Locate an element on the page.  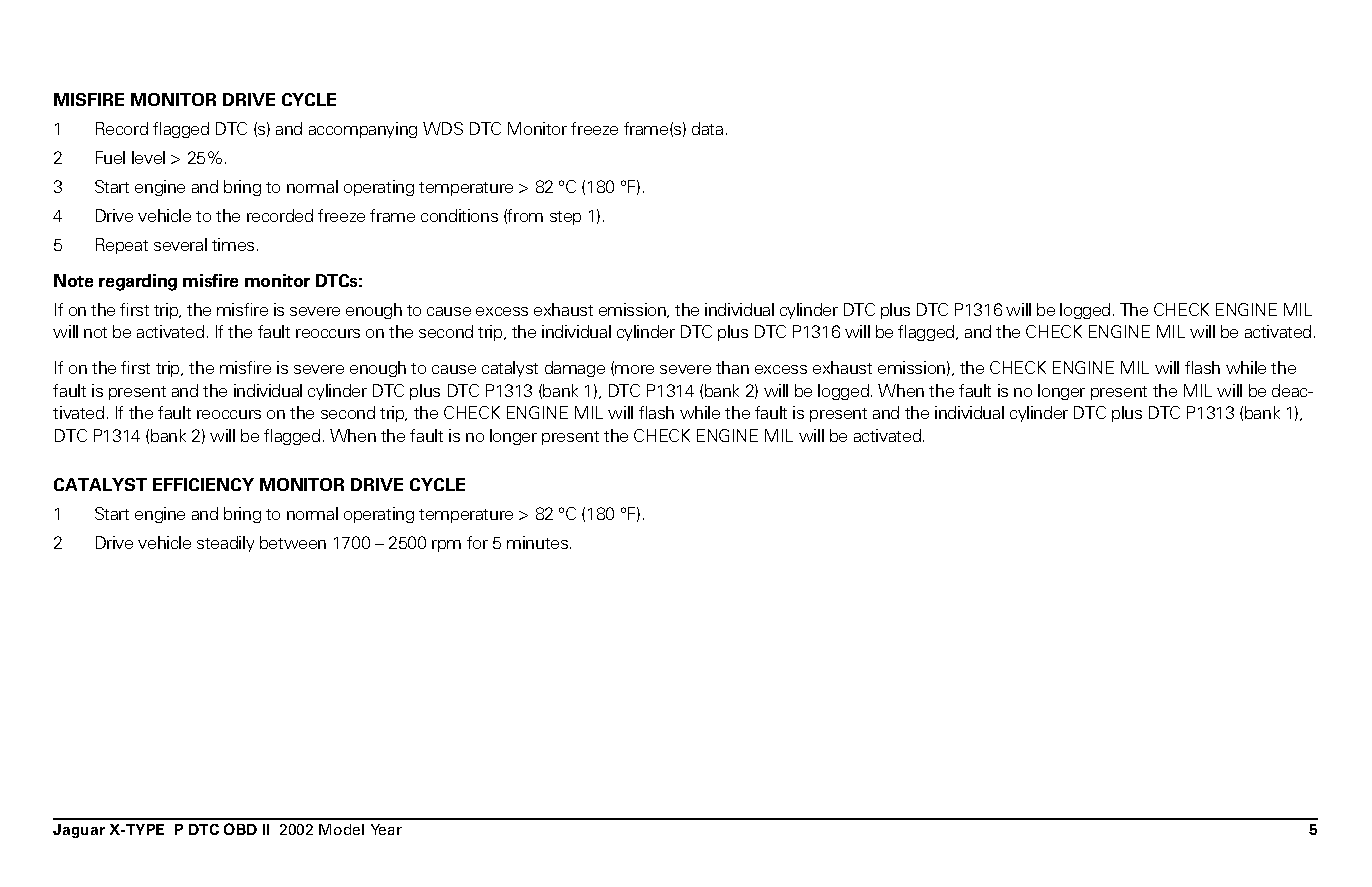
level is located at coordinates (148, 157).
